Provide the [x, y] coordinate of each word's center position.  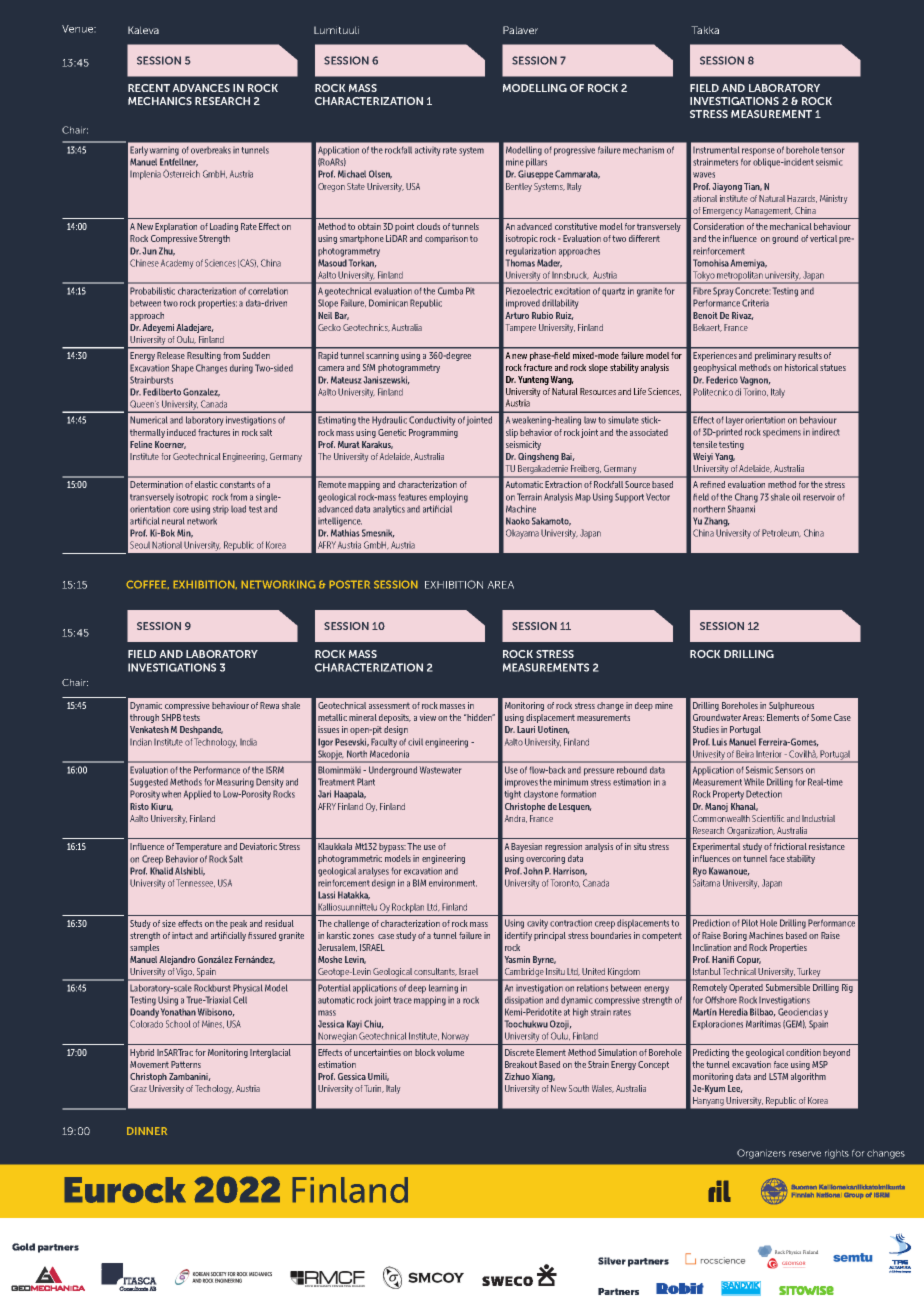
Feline [141, 444]
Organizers [761, 1154]
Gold [23, 1247]
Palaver [520, 30]
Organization [750, 833]
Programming [433, 433]
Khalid [161, 871]
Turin [374, 1089]
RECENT [149, 88]
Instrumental [716, 150]
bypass [392, 847]
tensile [705, 444]
